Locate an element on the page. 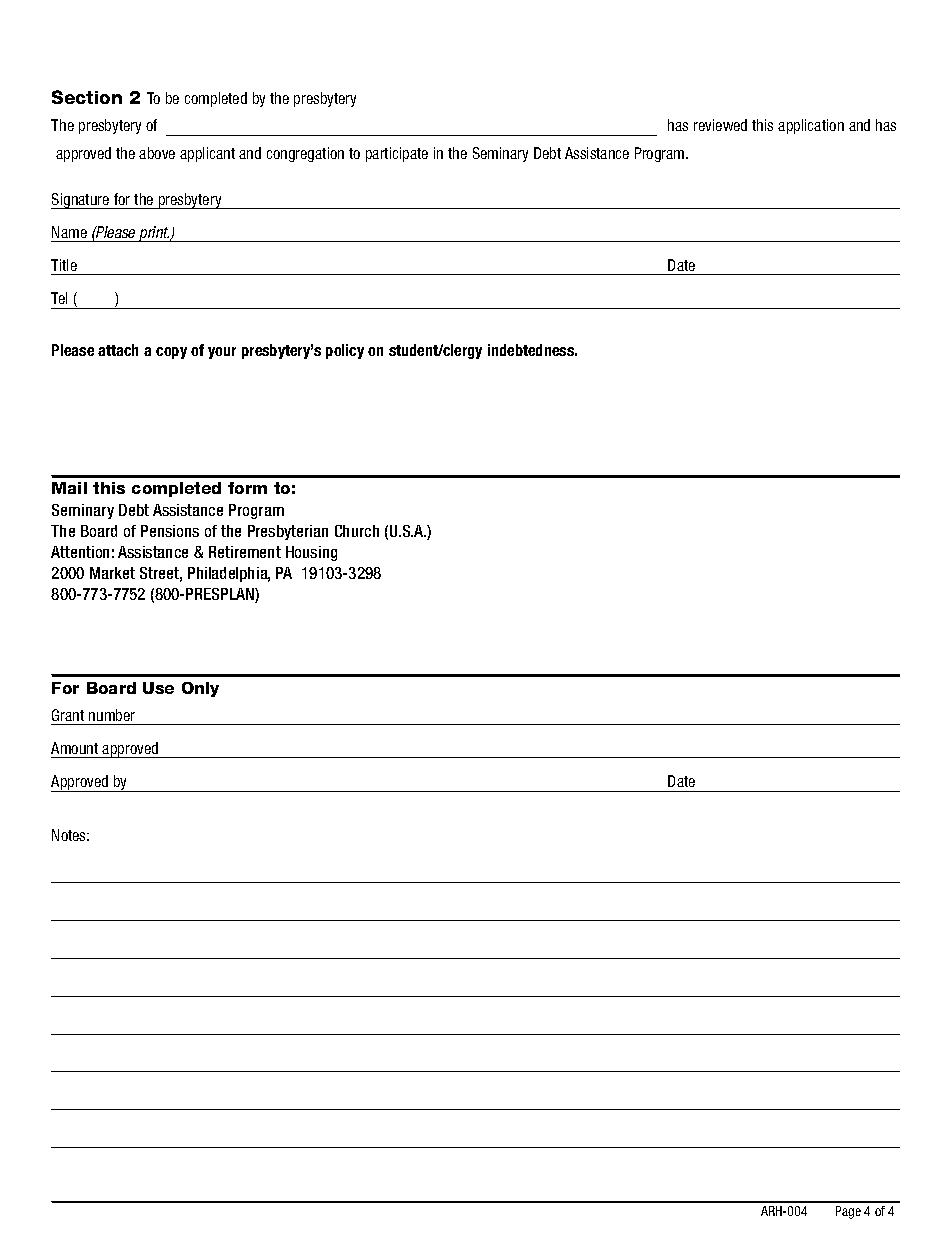 The image size is (952, 1233). Only is located at coordinates (200, 689).
